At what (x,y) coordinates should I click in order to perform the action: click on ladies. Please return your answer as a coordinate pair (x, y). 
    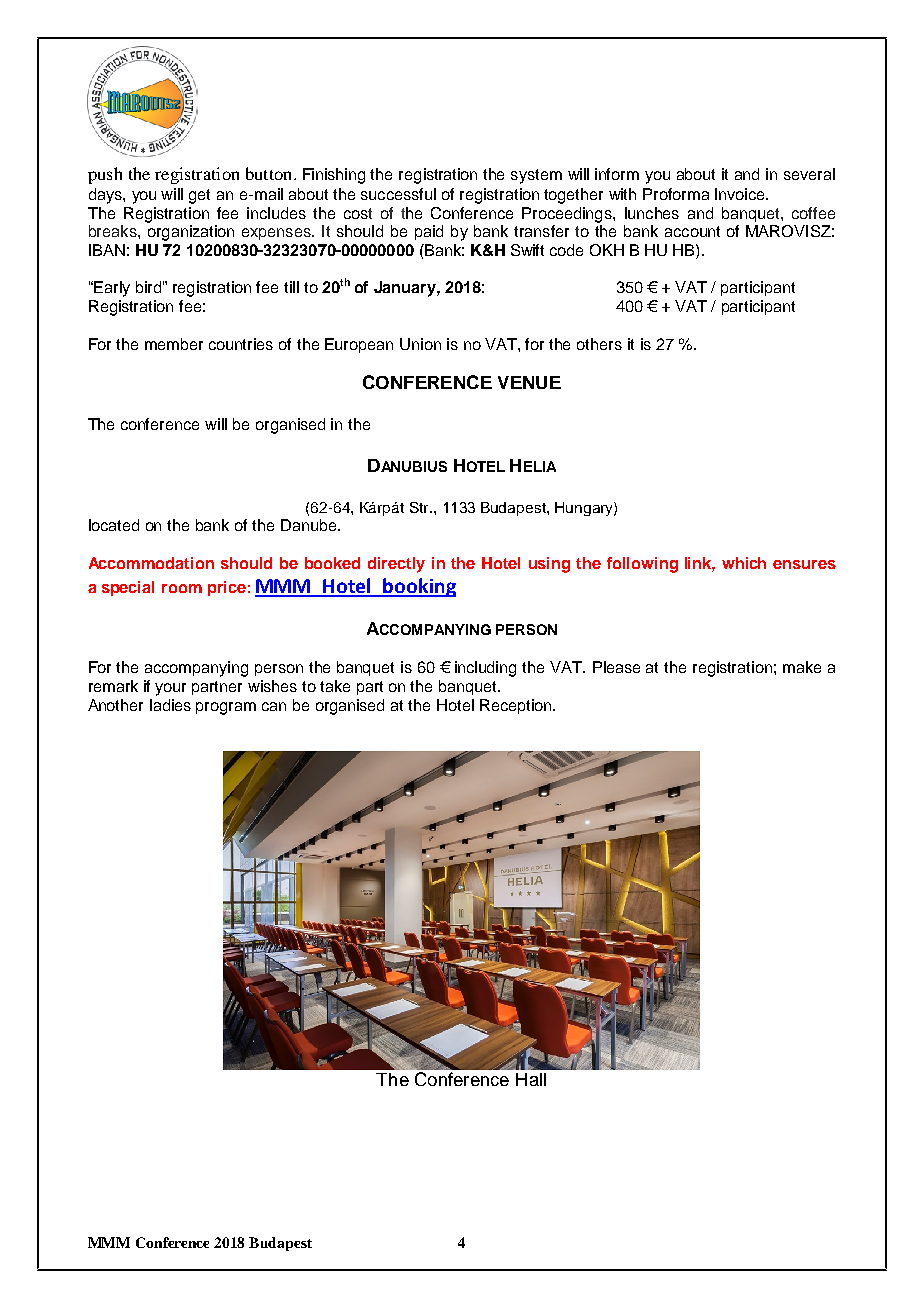
    Looking at the image, I should click on (170, 705).
